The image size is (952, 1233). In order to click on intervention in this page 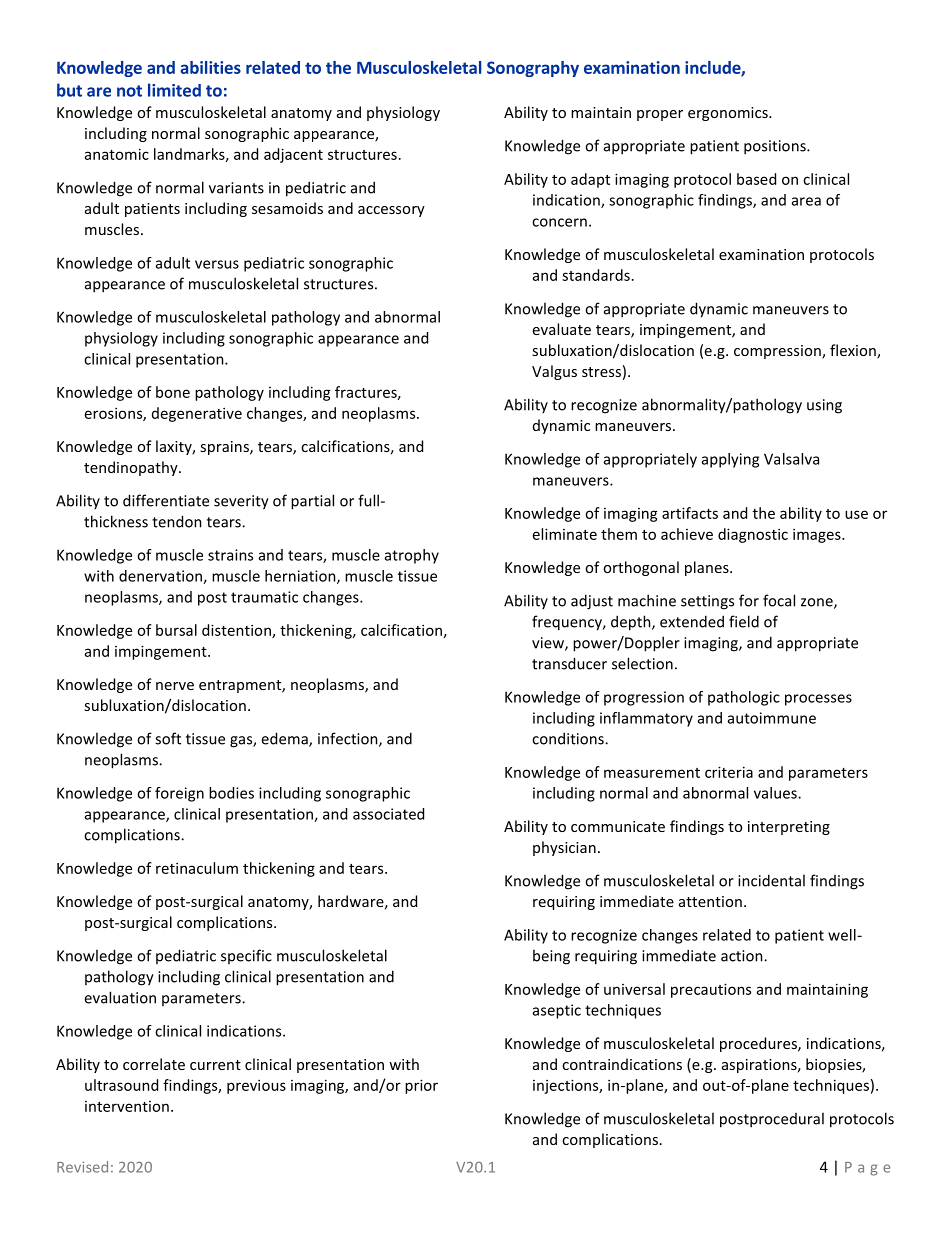, I will do `click(127, 1106)`.
